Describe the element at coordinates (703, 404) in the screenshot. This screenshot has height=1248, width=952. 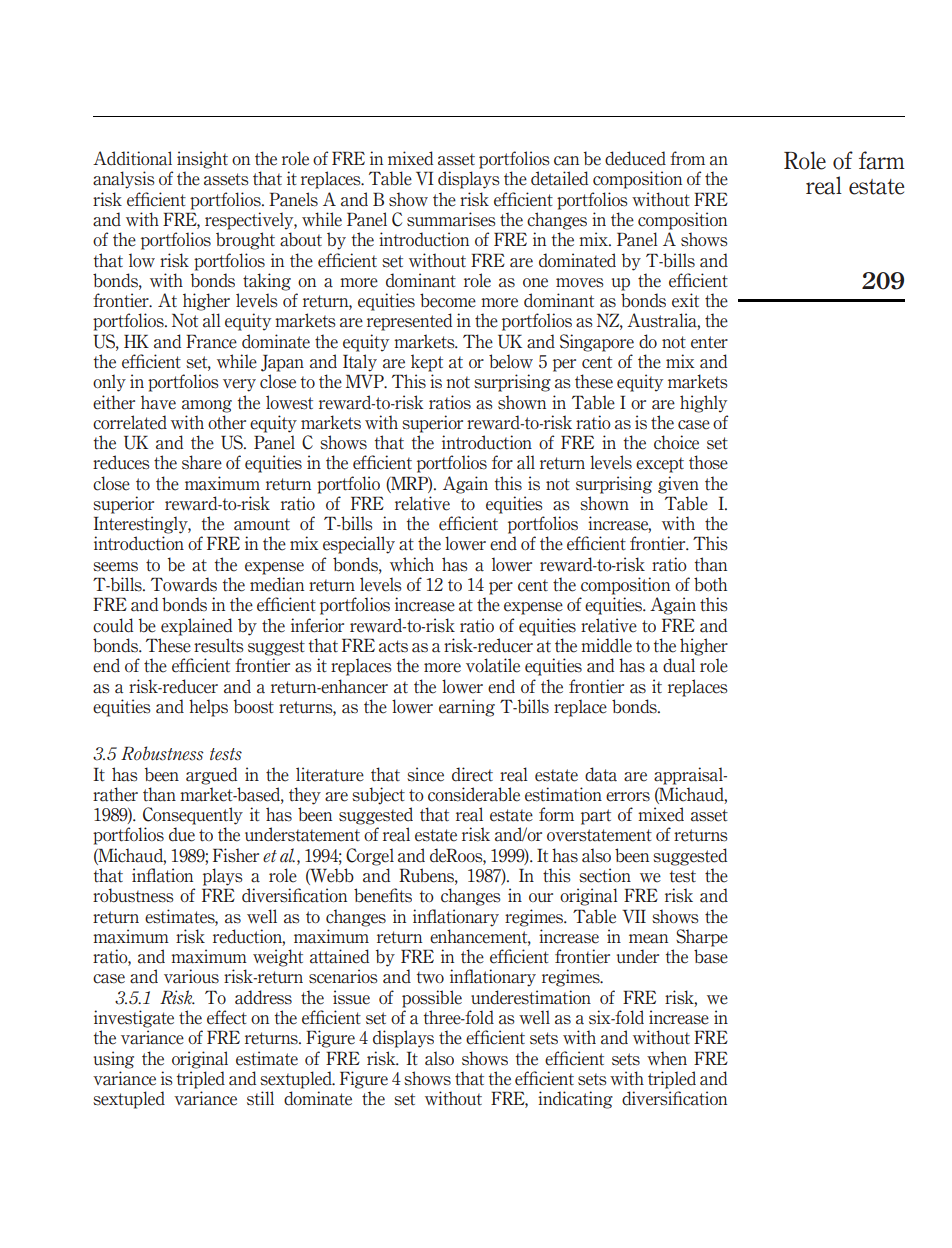
I see `highly` at that location.
